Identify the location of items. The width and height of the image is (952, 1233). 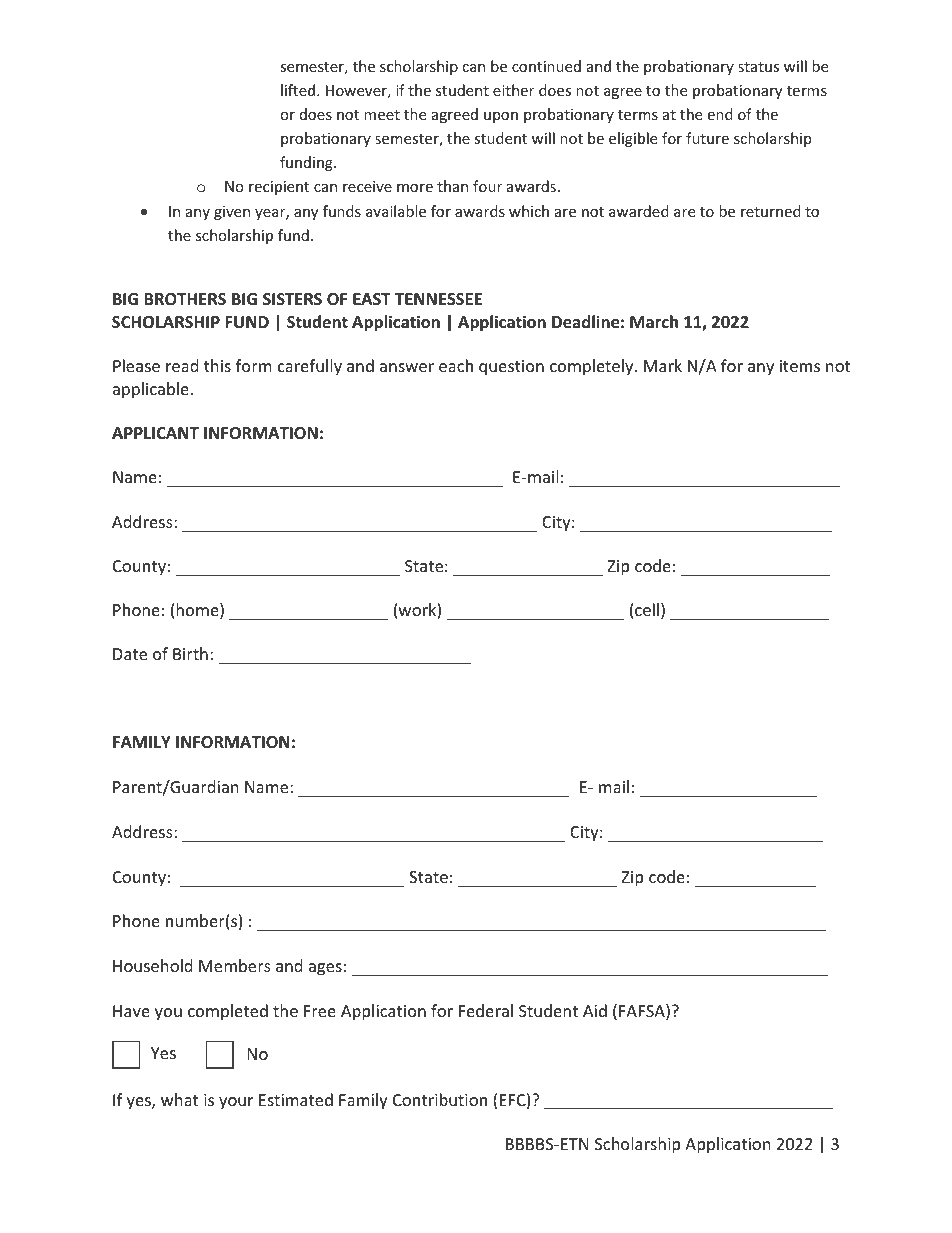
(800, 366).
